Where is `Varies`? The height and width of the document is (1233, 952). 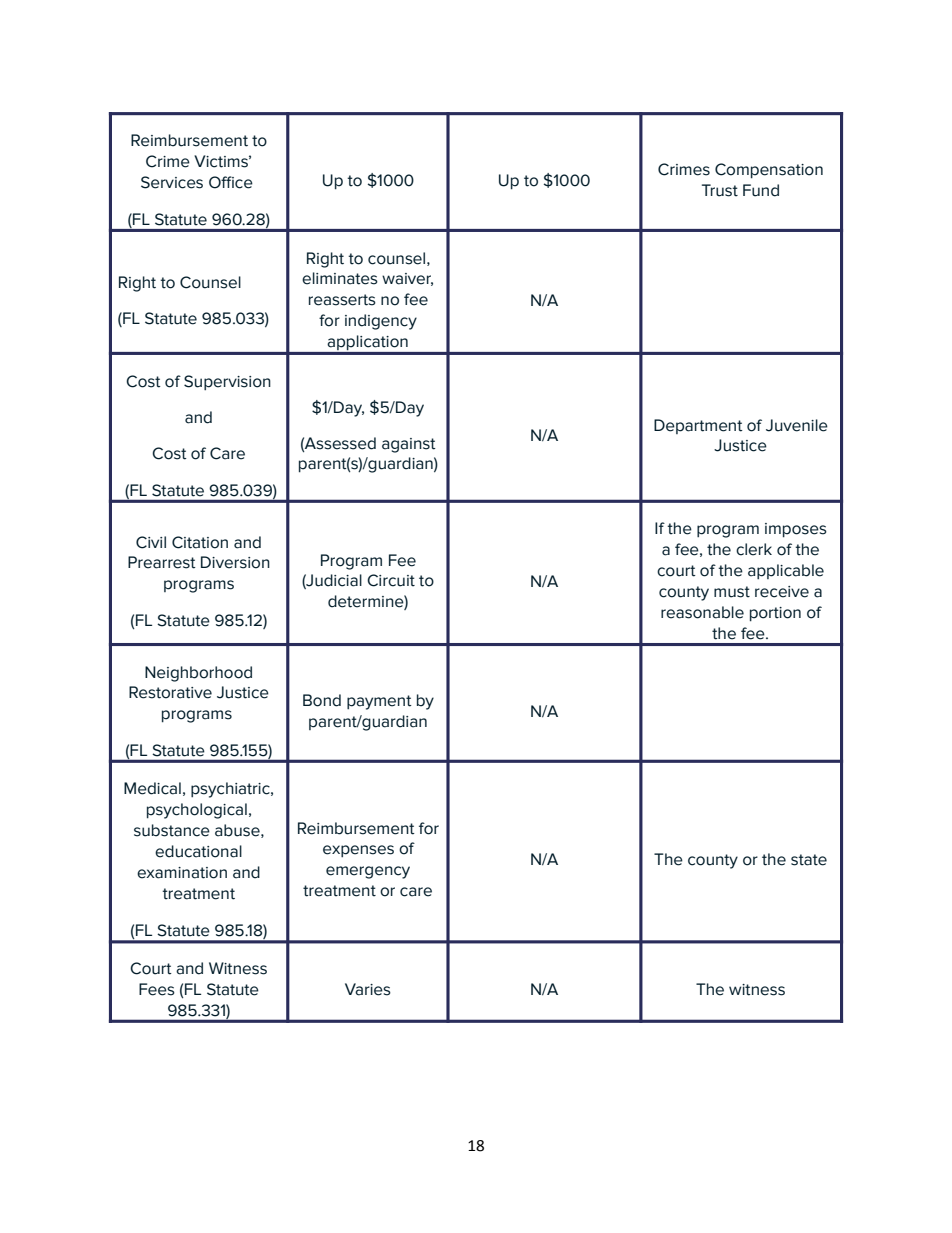 Varies is located at coordinates (368, 989).
